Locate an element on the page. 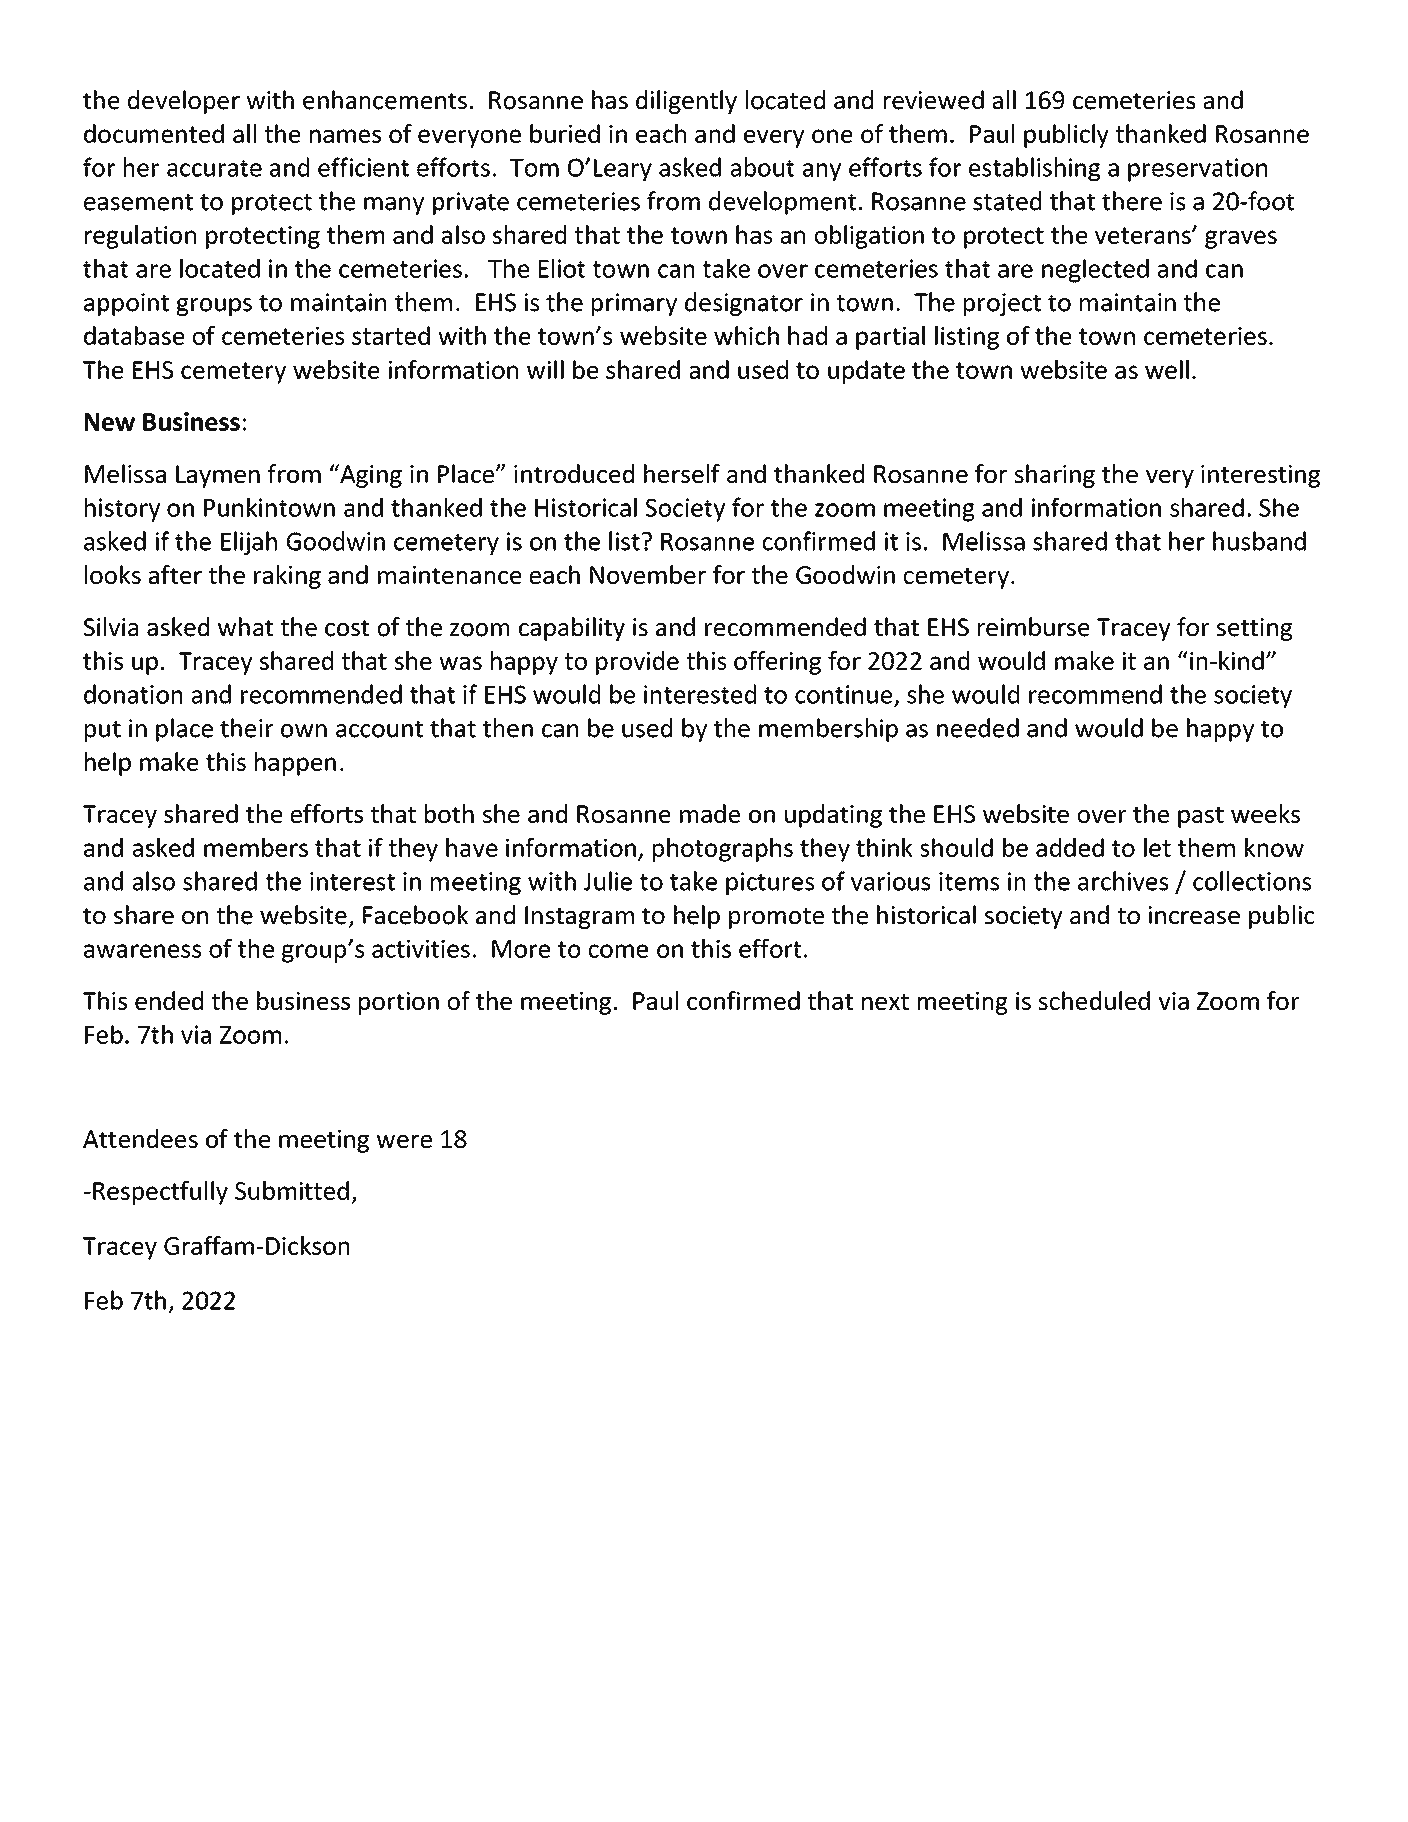 This image has width=1408, height=1822. Submitted is located at coordinates (292, 1190).
